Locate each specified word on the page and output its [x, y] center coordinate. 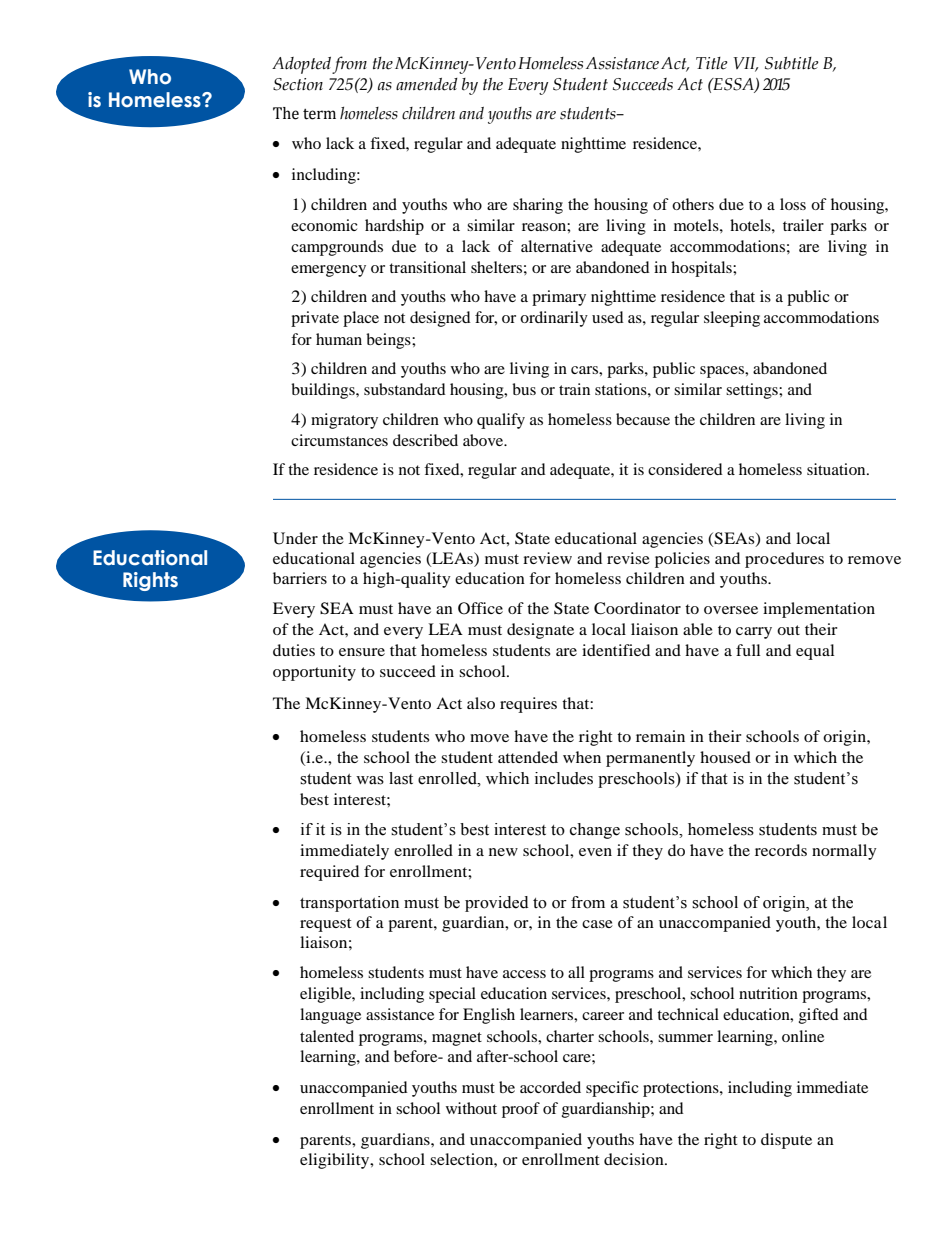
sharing [538, 206]
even [595, 852]
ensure [362, 652]
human [339, 339]
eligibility [336, 1161]
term [319, 114]
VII [746, 64]
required [329, 873]
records [781, 850]
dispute [786, 1141]
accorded [550, 1087]
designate [540, 631]
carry [754, 633]
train [574, 389]
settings [753, 391]
